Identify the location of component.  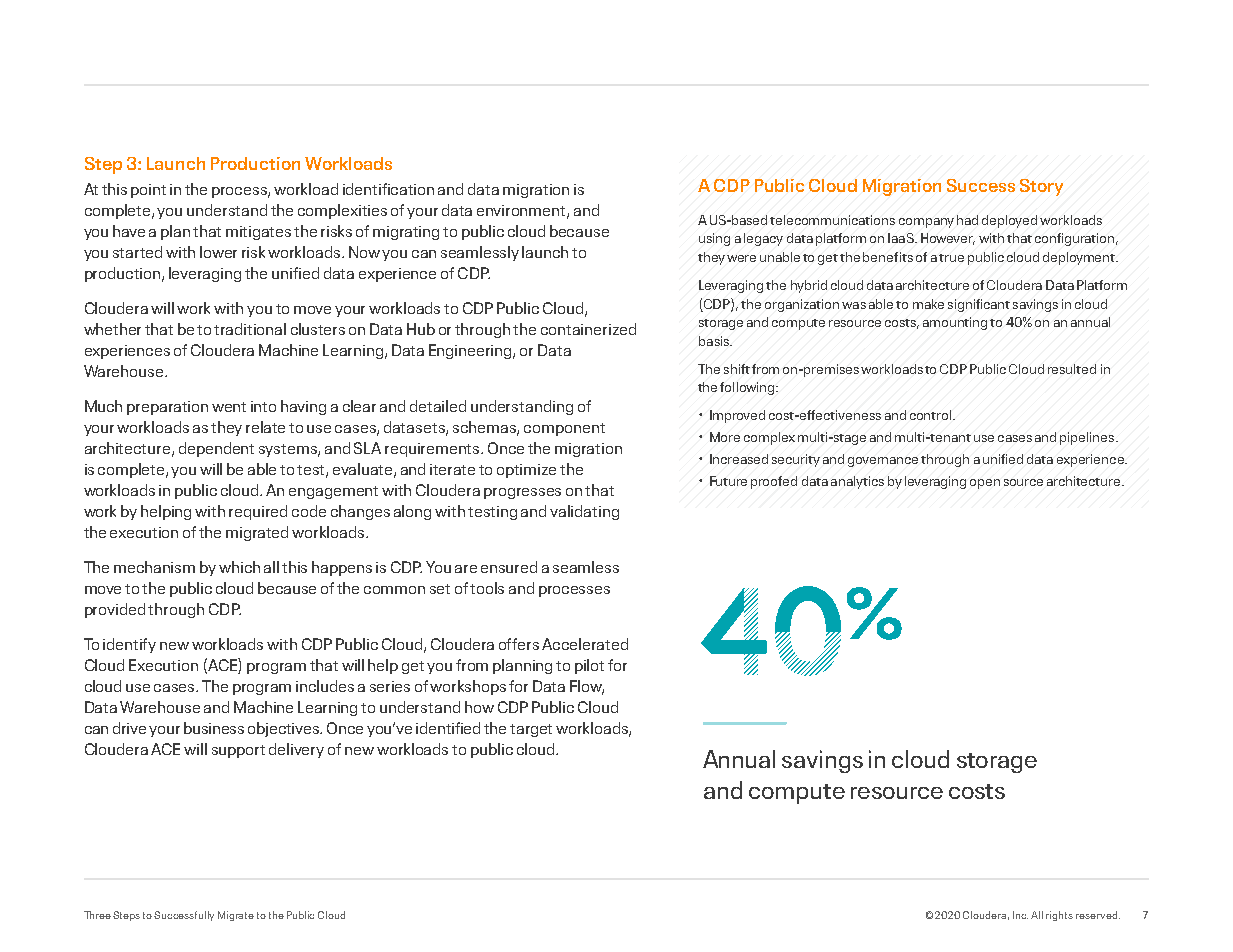
(564, 429).
